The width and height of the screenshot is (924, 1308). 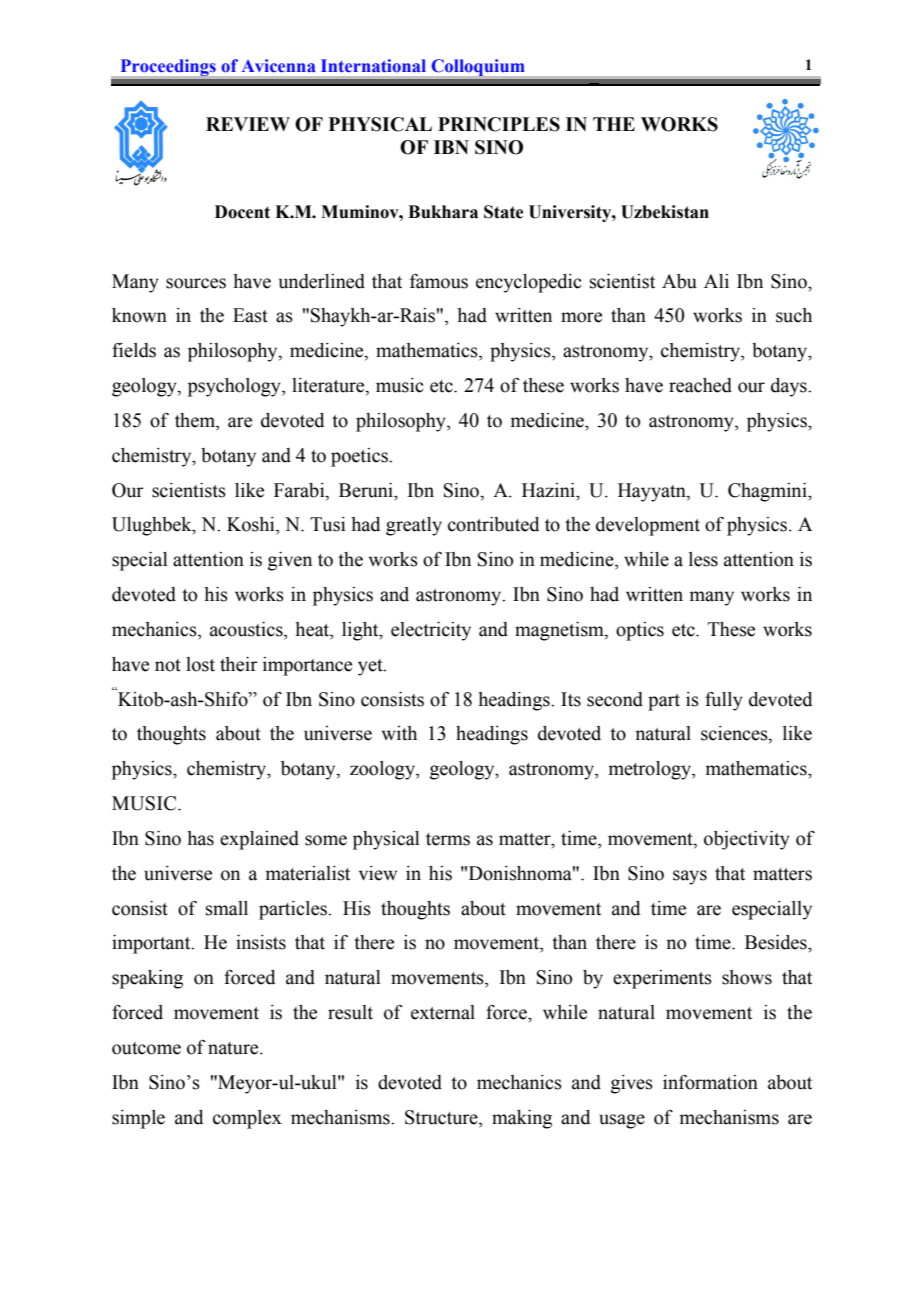 I want to click on with, so click(x=399, y=733).
